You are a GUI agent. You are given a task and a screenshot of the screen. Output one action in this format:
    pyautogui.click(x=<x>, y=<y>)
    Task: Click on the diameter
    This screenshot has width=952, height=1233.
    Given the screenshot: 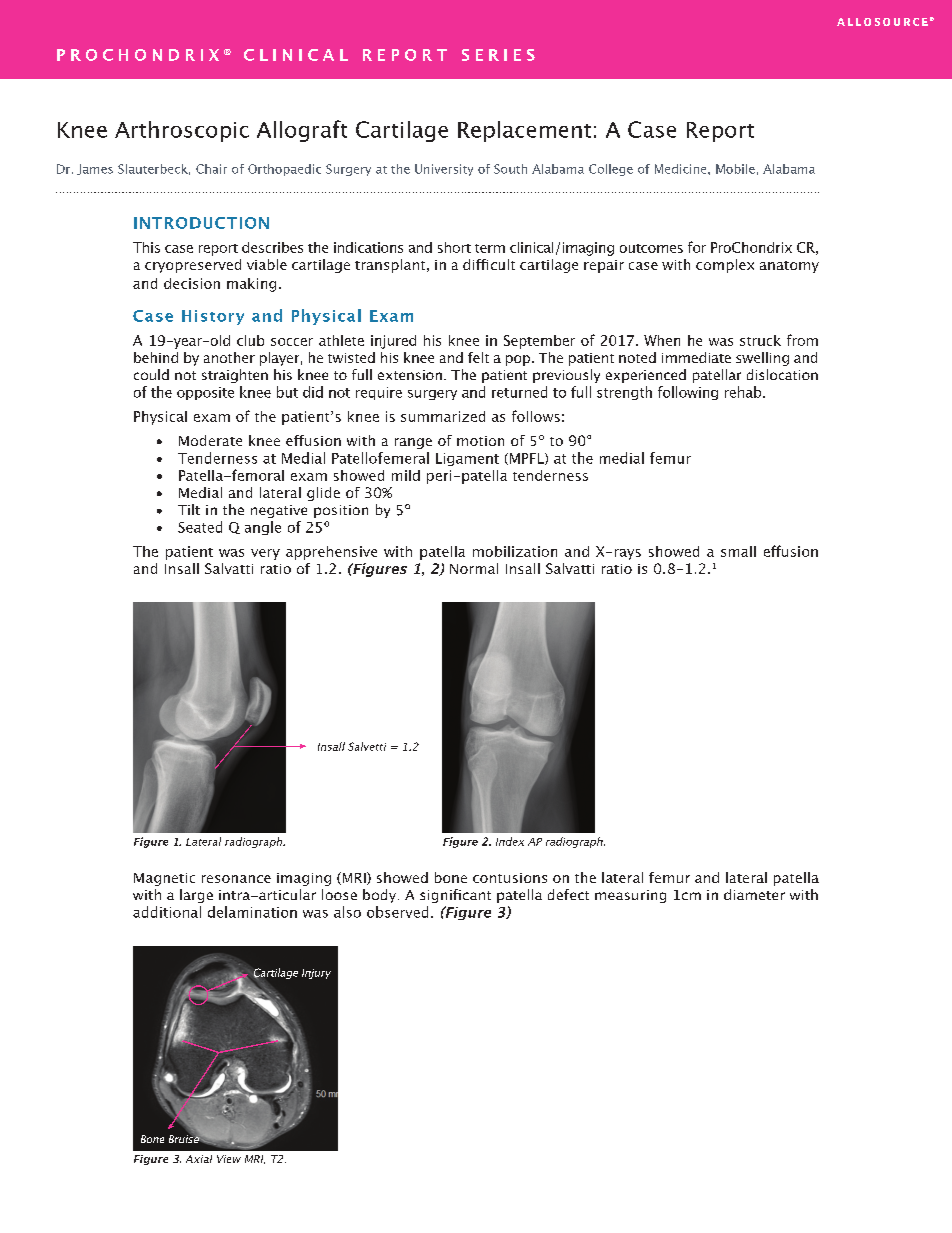 What is the action you would take?
    pyautogui.click(x=754, y=894)
